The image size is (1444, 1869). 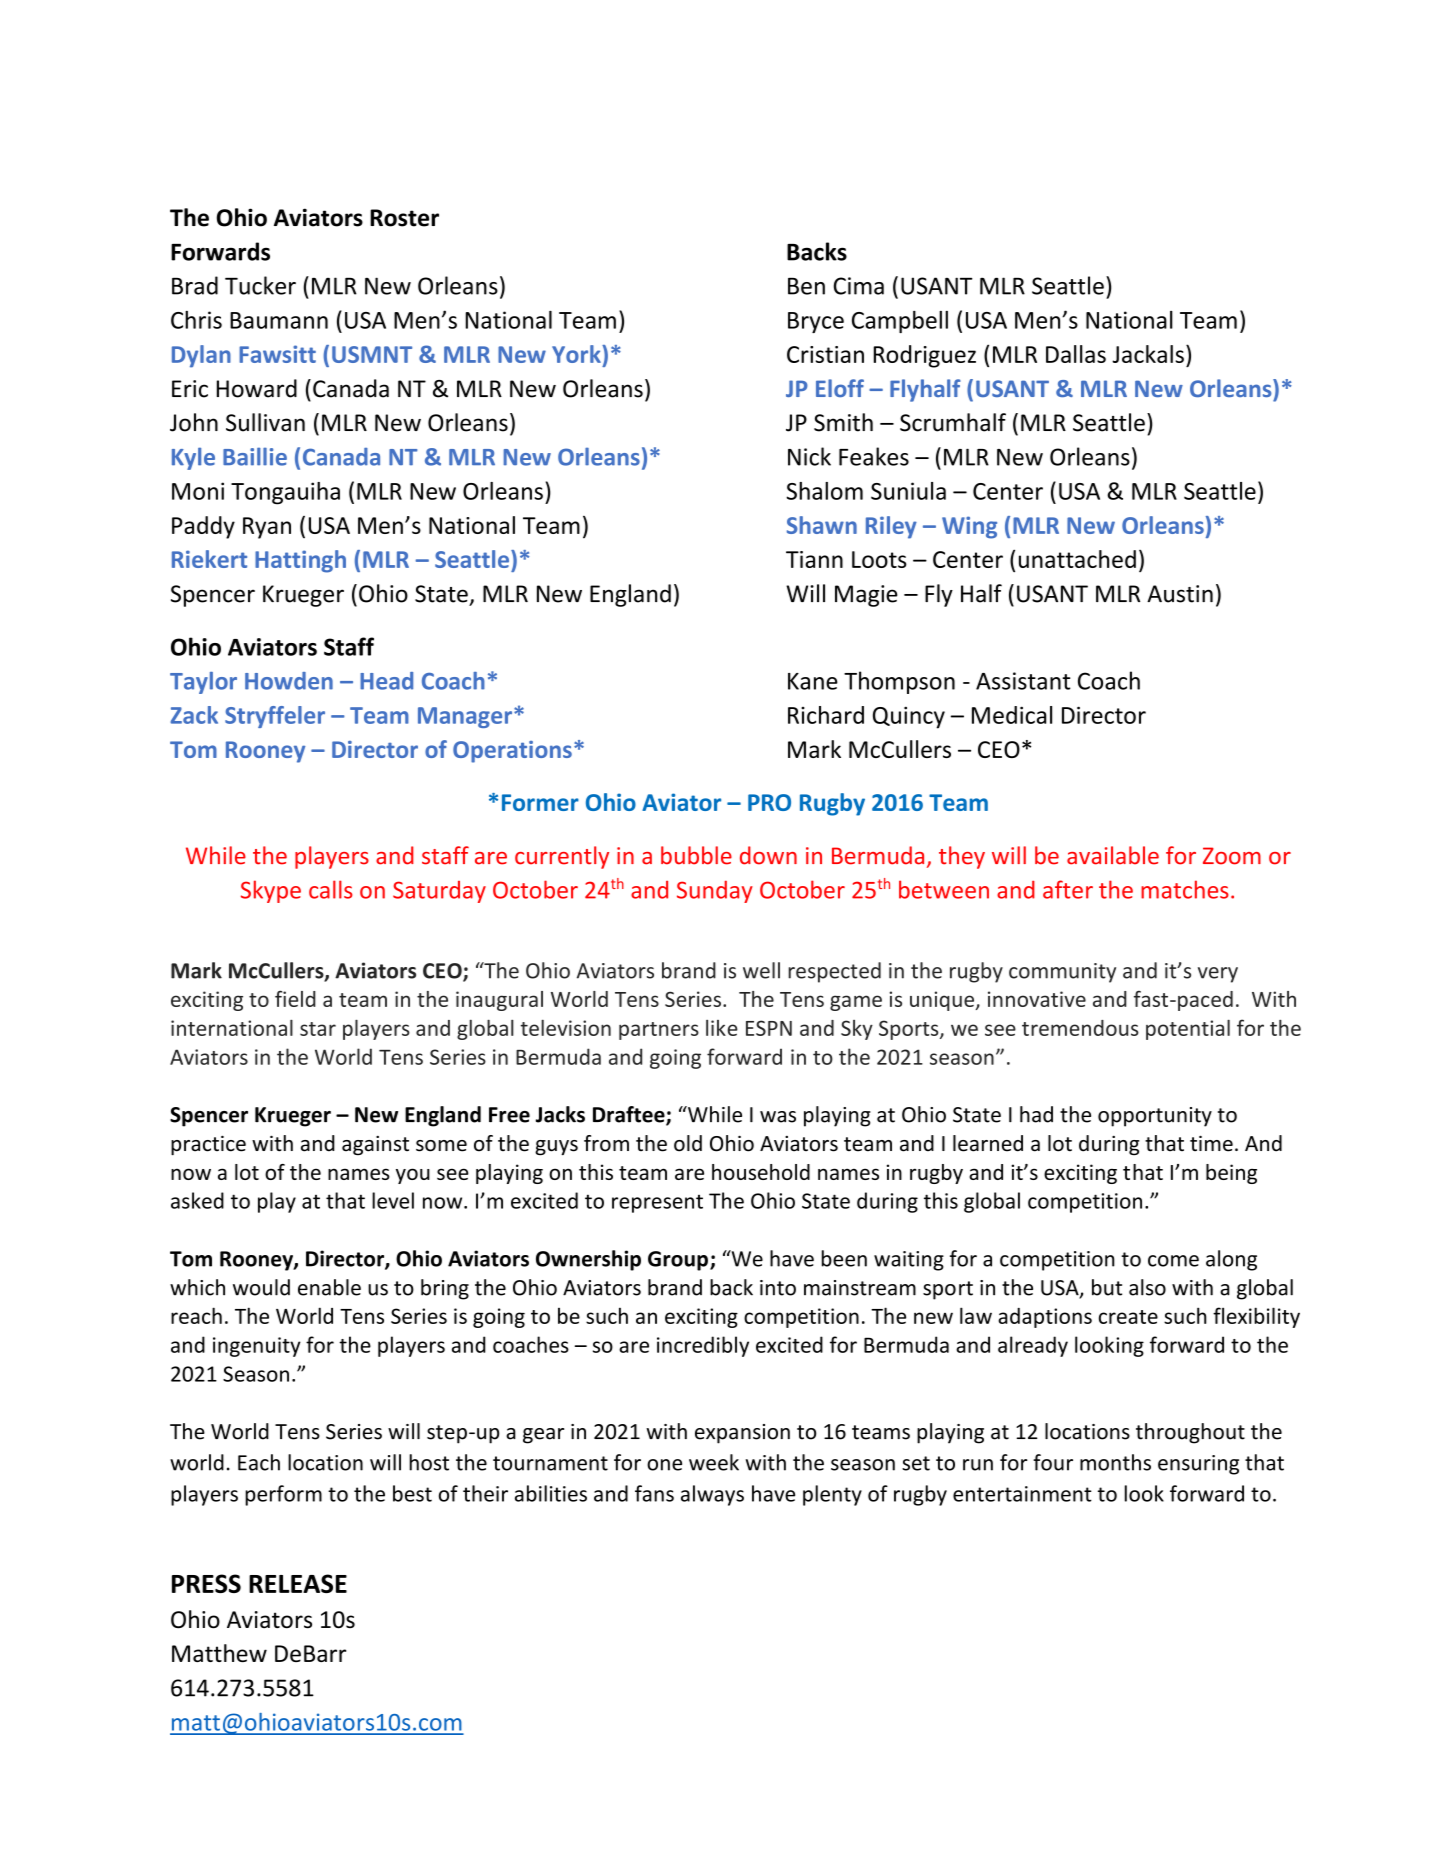 What do you see at coordinates (1023, 681) in the image?
I see `Assistant` at bounding box center [1023, 681].
